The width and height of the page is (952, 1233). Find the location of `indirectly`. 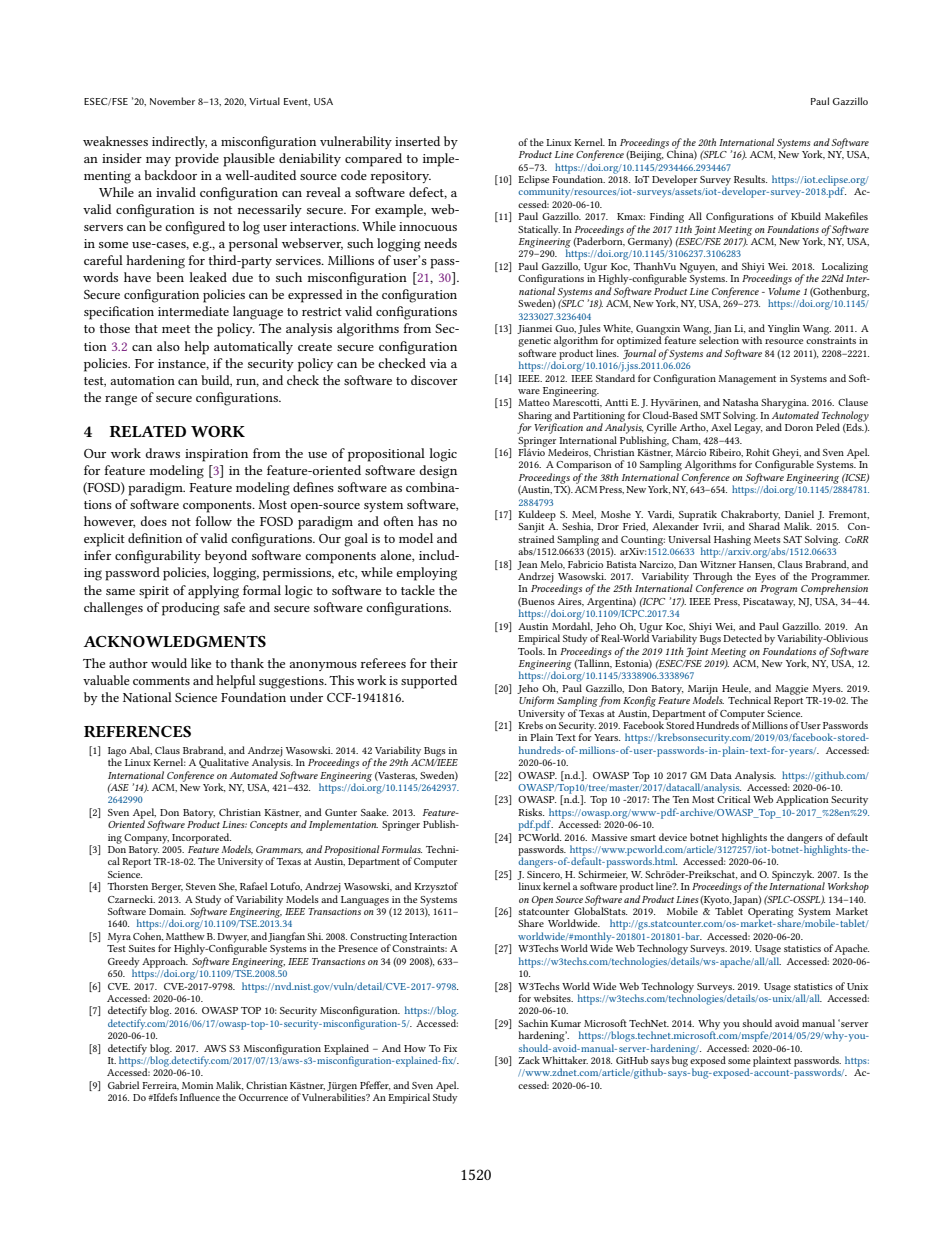

indirectly is located at coordinates (179, 142).
